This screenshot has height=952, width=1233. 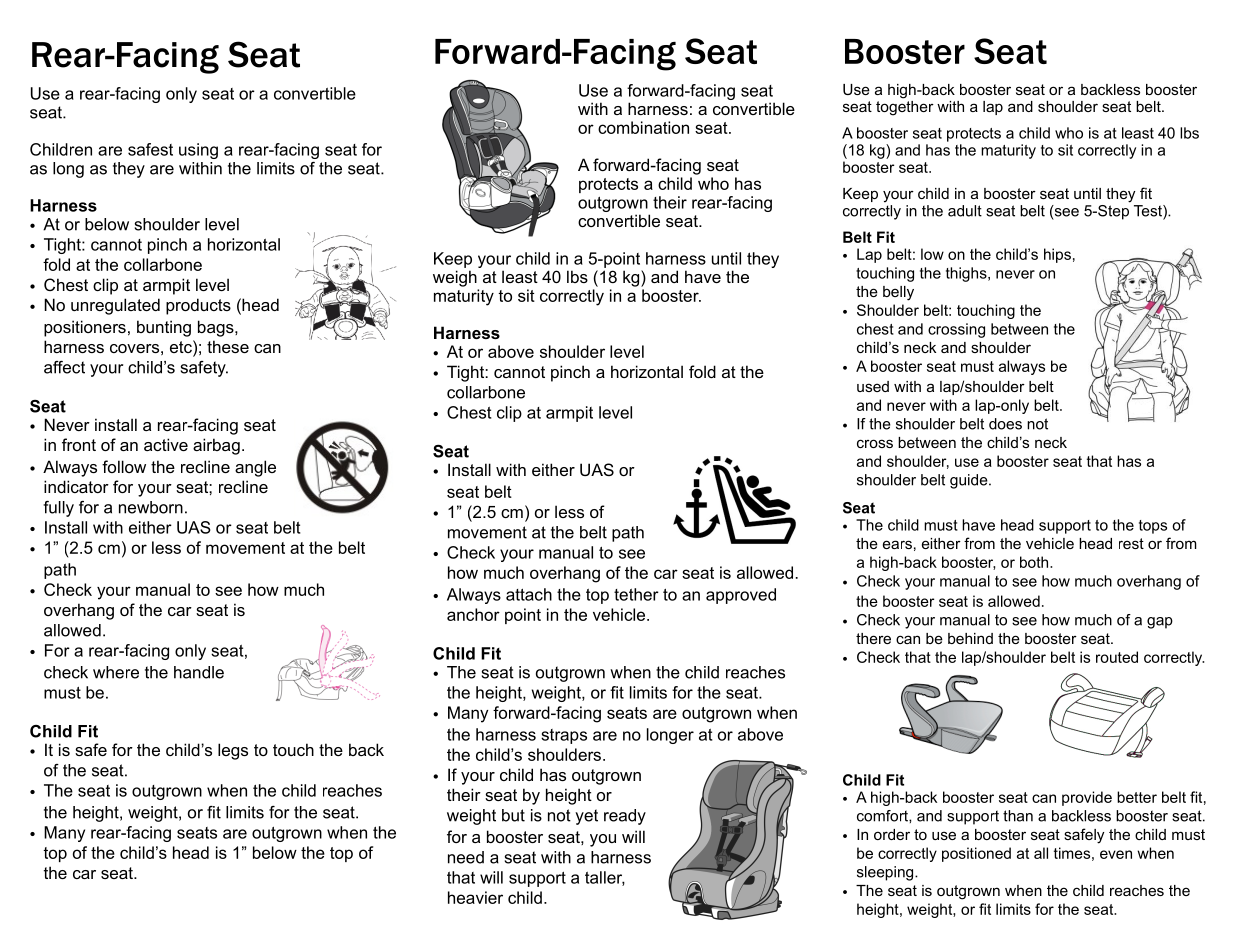 What do you see at coordinates (643, 127) in the screenshot?
I see `combination` at bounding box center [643, 127].
